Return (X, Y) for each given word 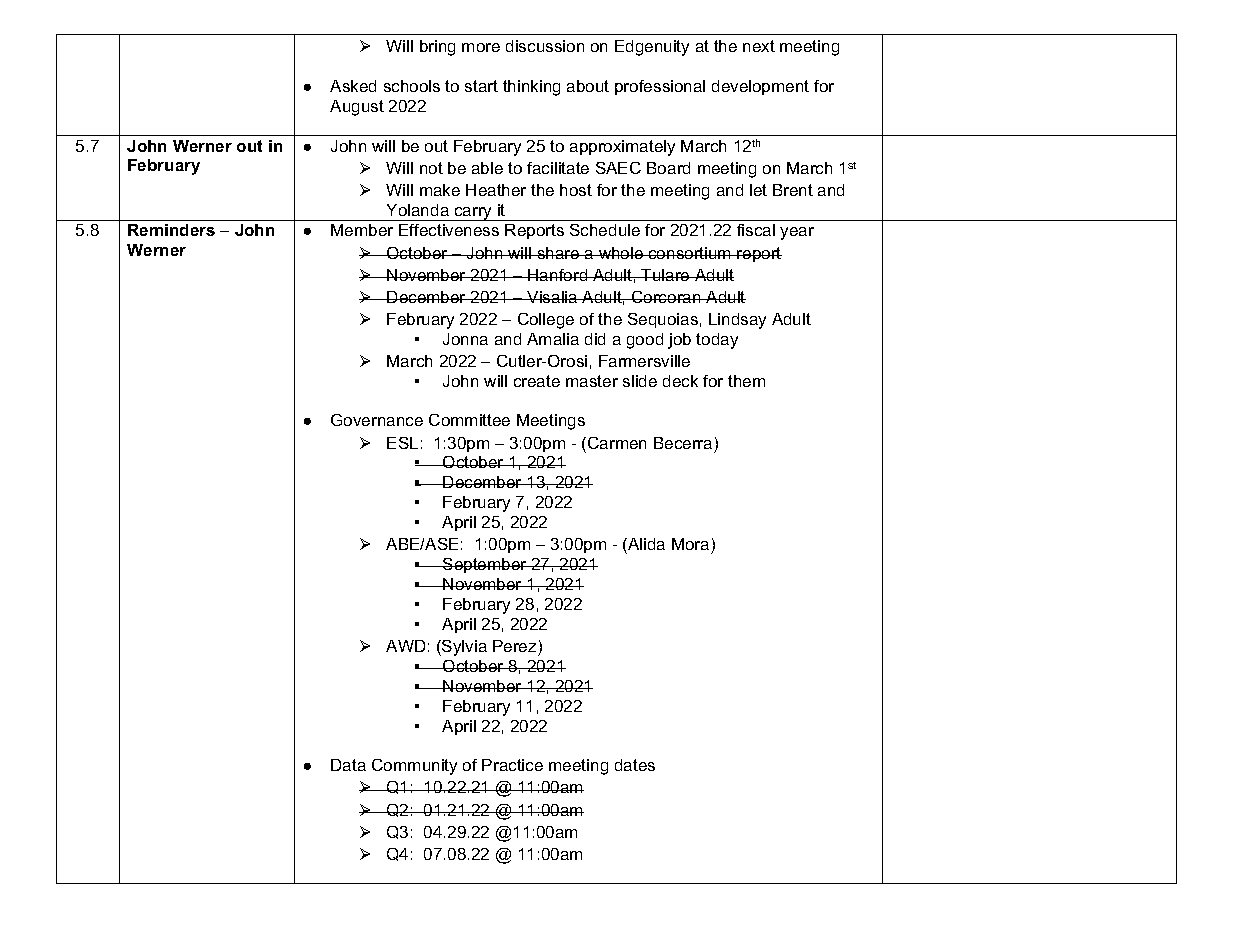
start (481, 86)
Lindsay (737, 321)
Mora (690, 544)
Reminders (171, 230)
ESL (402, 443)
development (760, 87)
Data (348, 765)
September (485, 565)
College (546, 321)
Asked (353, 86)
